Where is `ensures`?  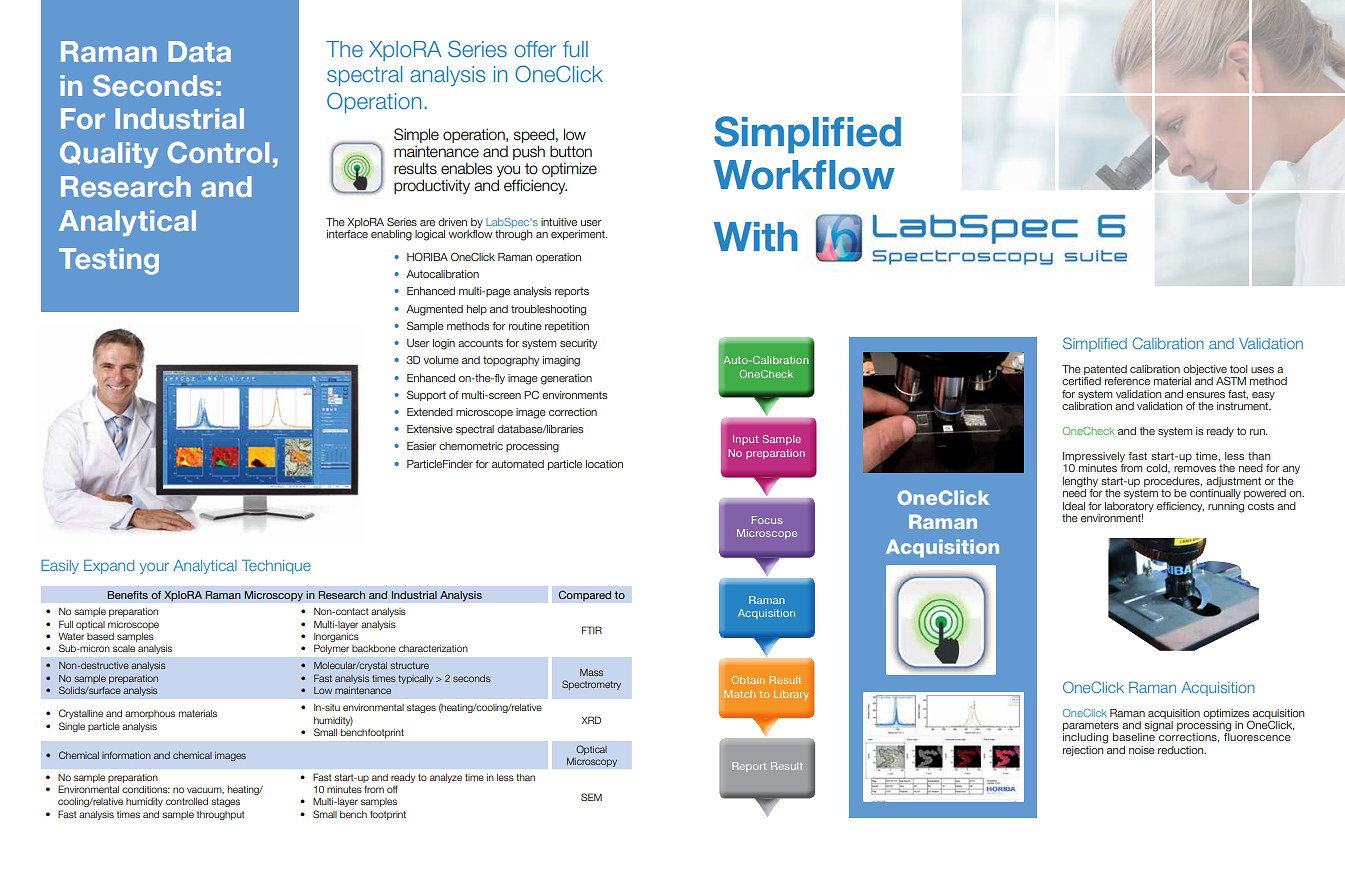 ensures is located at coordinates (1205, 395).
